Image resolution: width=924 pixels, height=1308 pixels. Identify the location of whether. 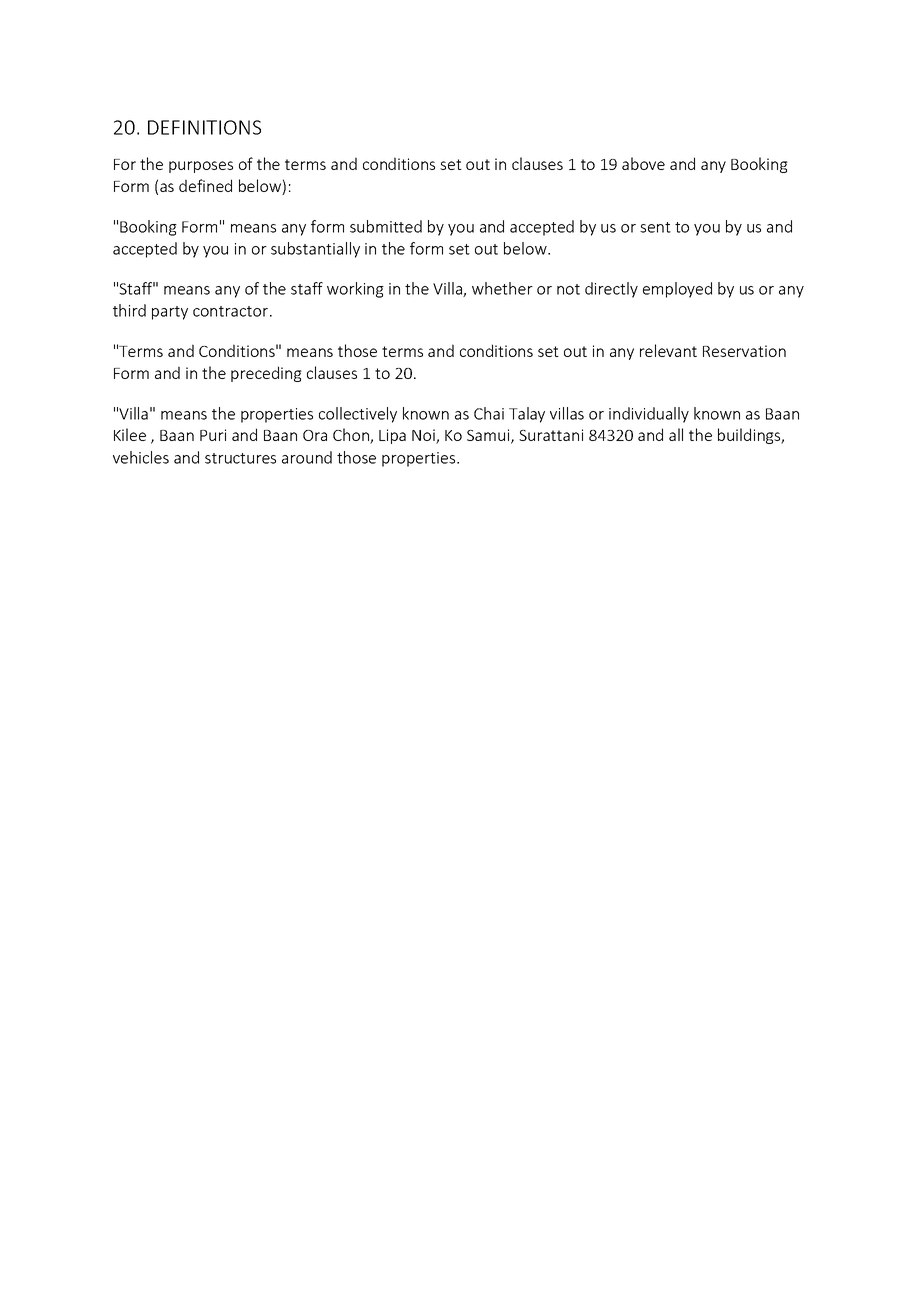
(502, 288).
